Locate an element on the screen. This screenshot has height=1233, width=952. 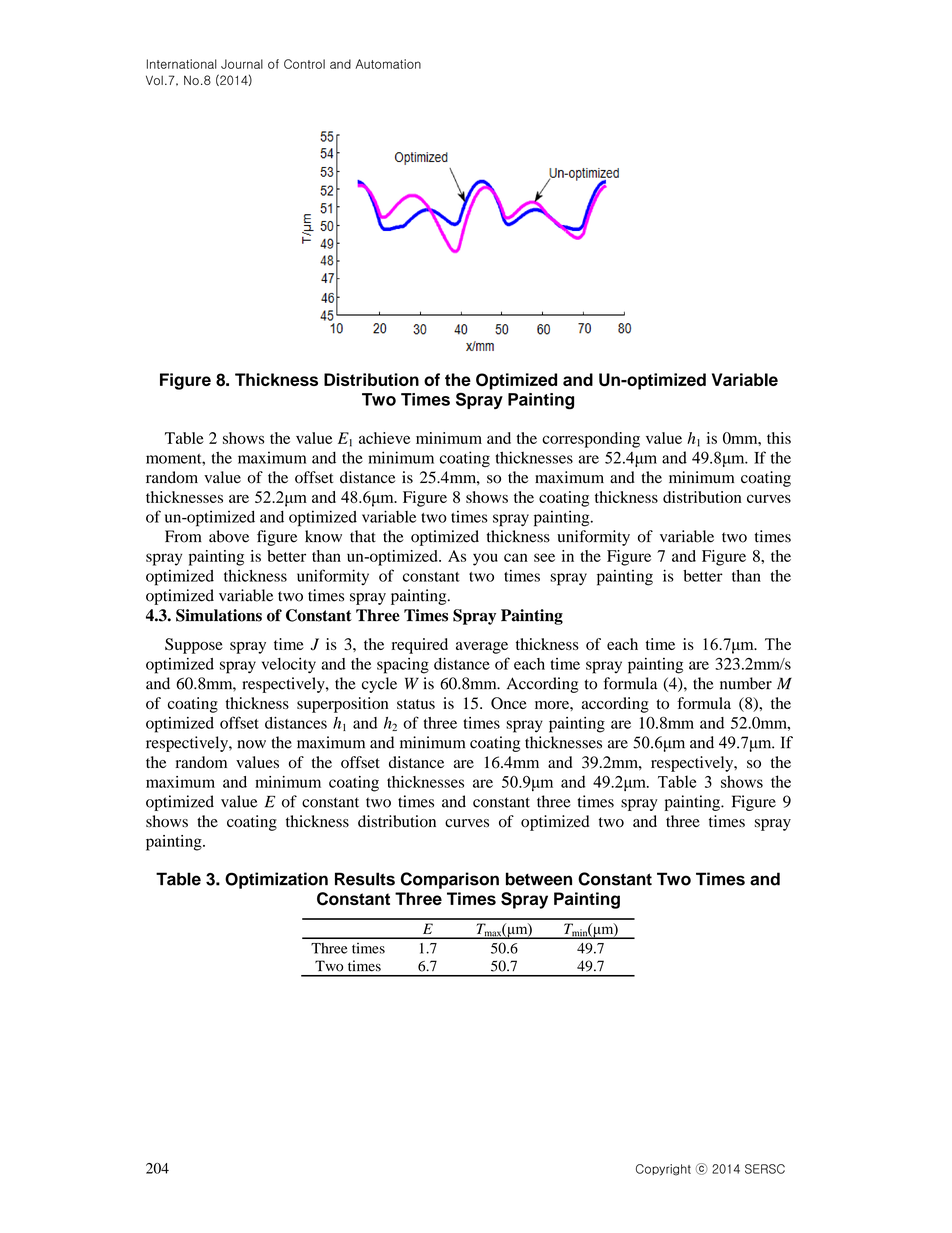
Once is located at coordinates (509, 703).
